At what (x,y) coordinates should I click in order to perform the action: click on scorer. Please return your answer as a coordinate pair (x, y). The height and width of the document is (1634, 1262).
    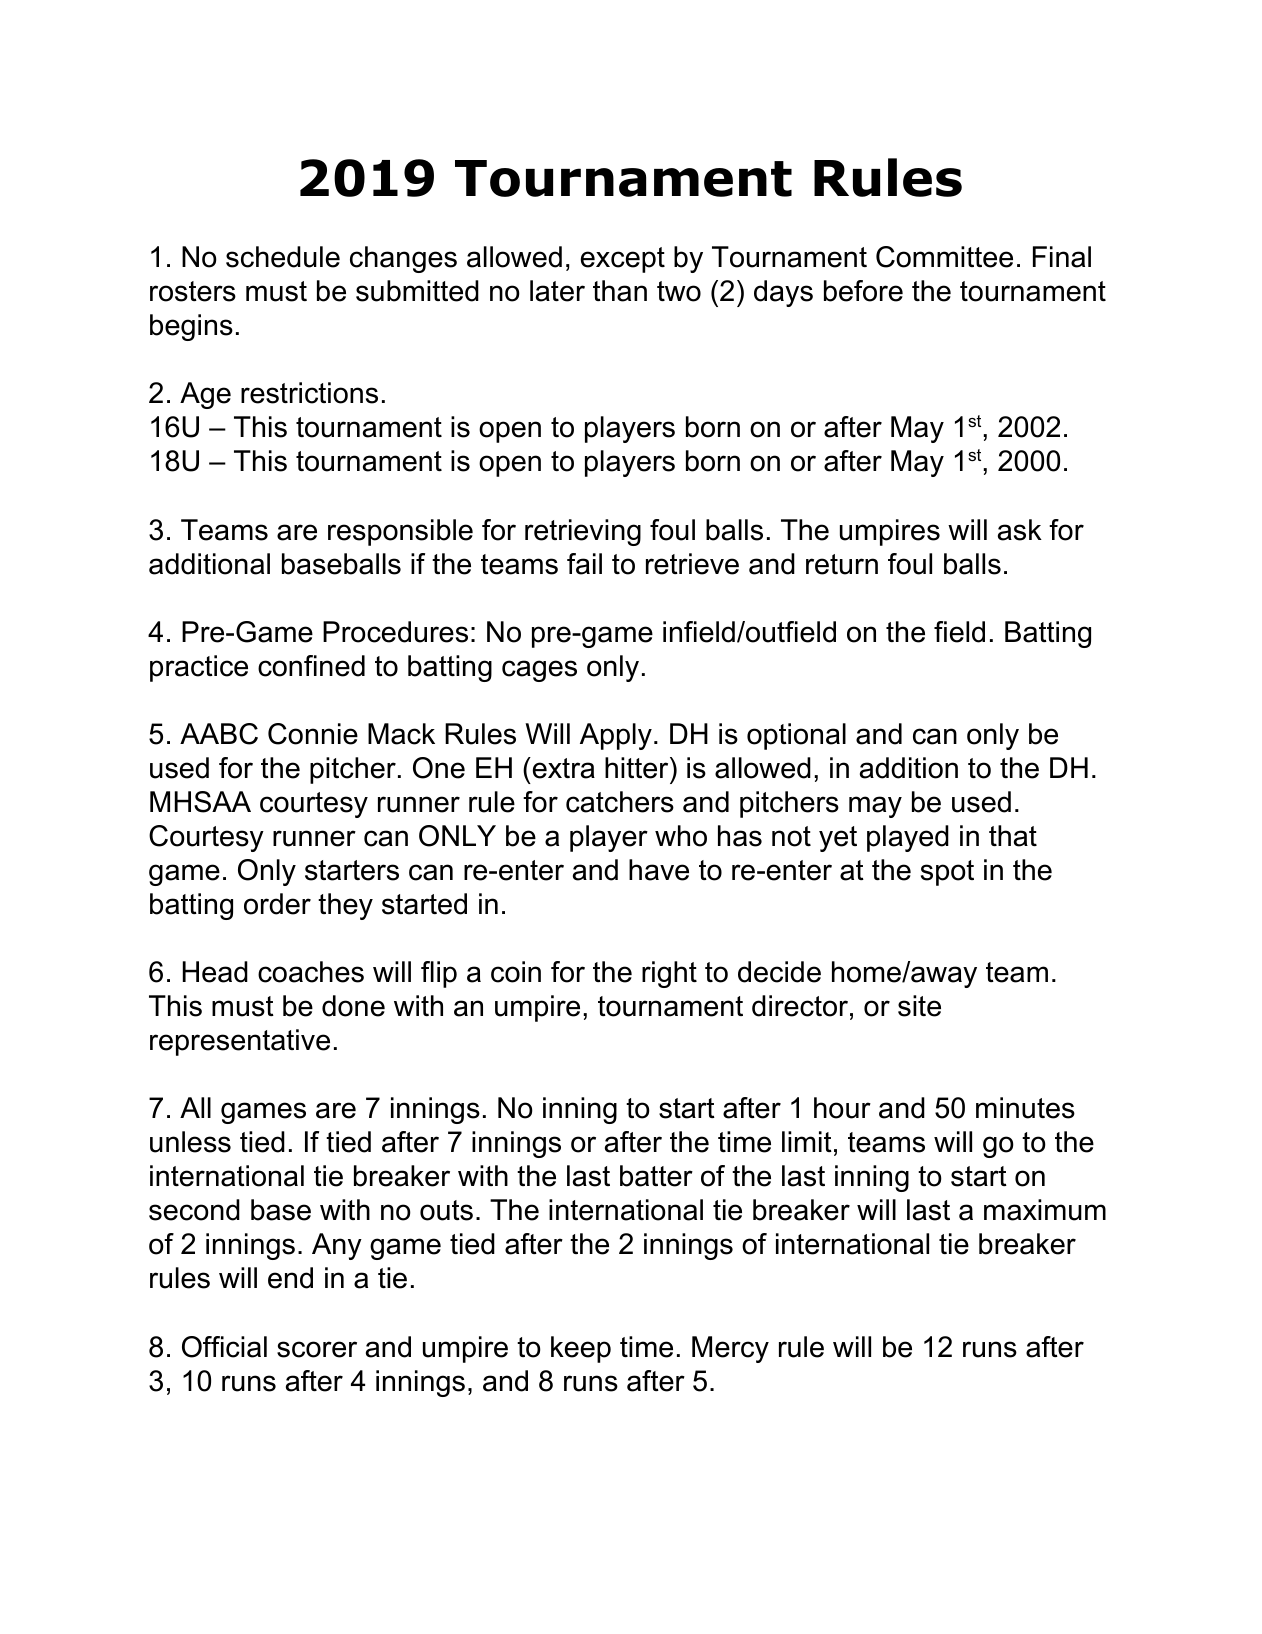
    Looking at the image, I should click on (317, 1349).
